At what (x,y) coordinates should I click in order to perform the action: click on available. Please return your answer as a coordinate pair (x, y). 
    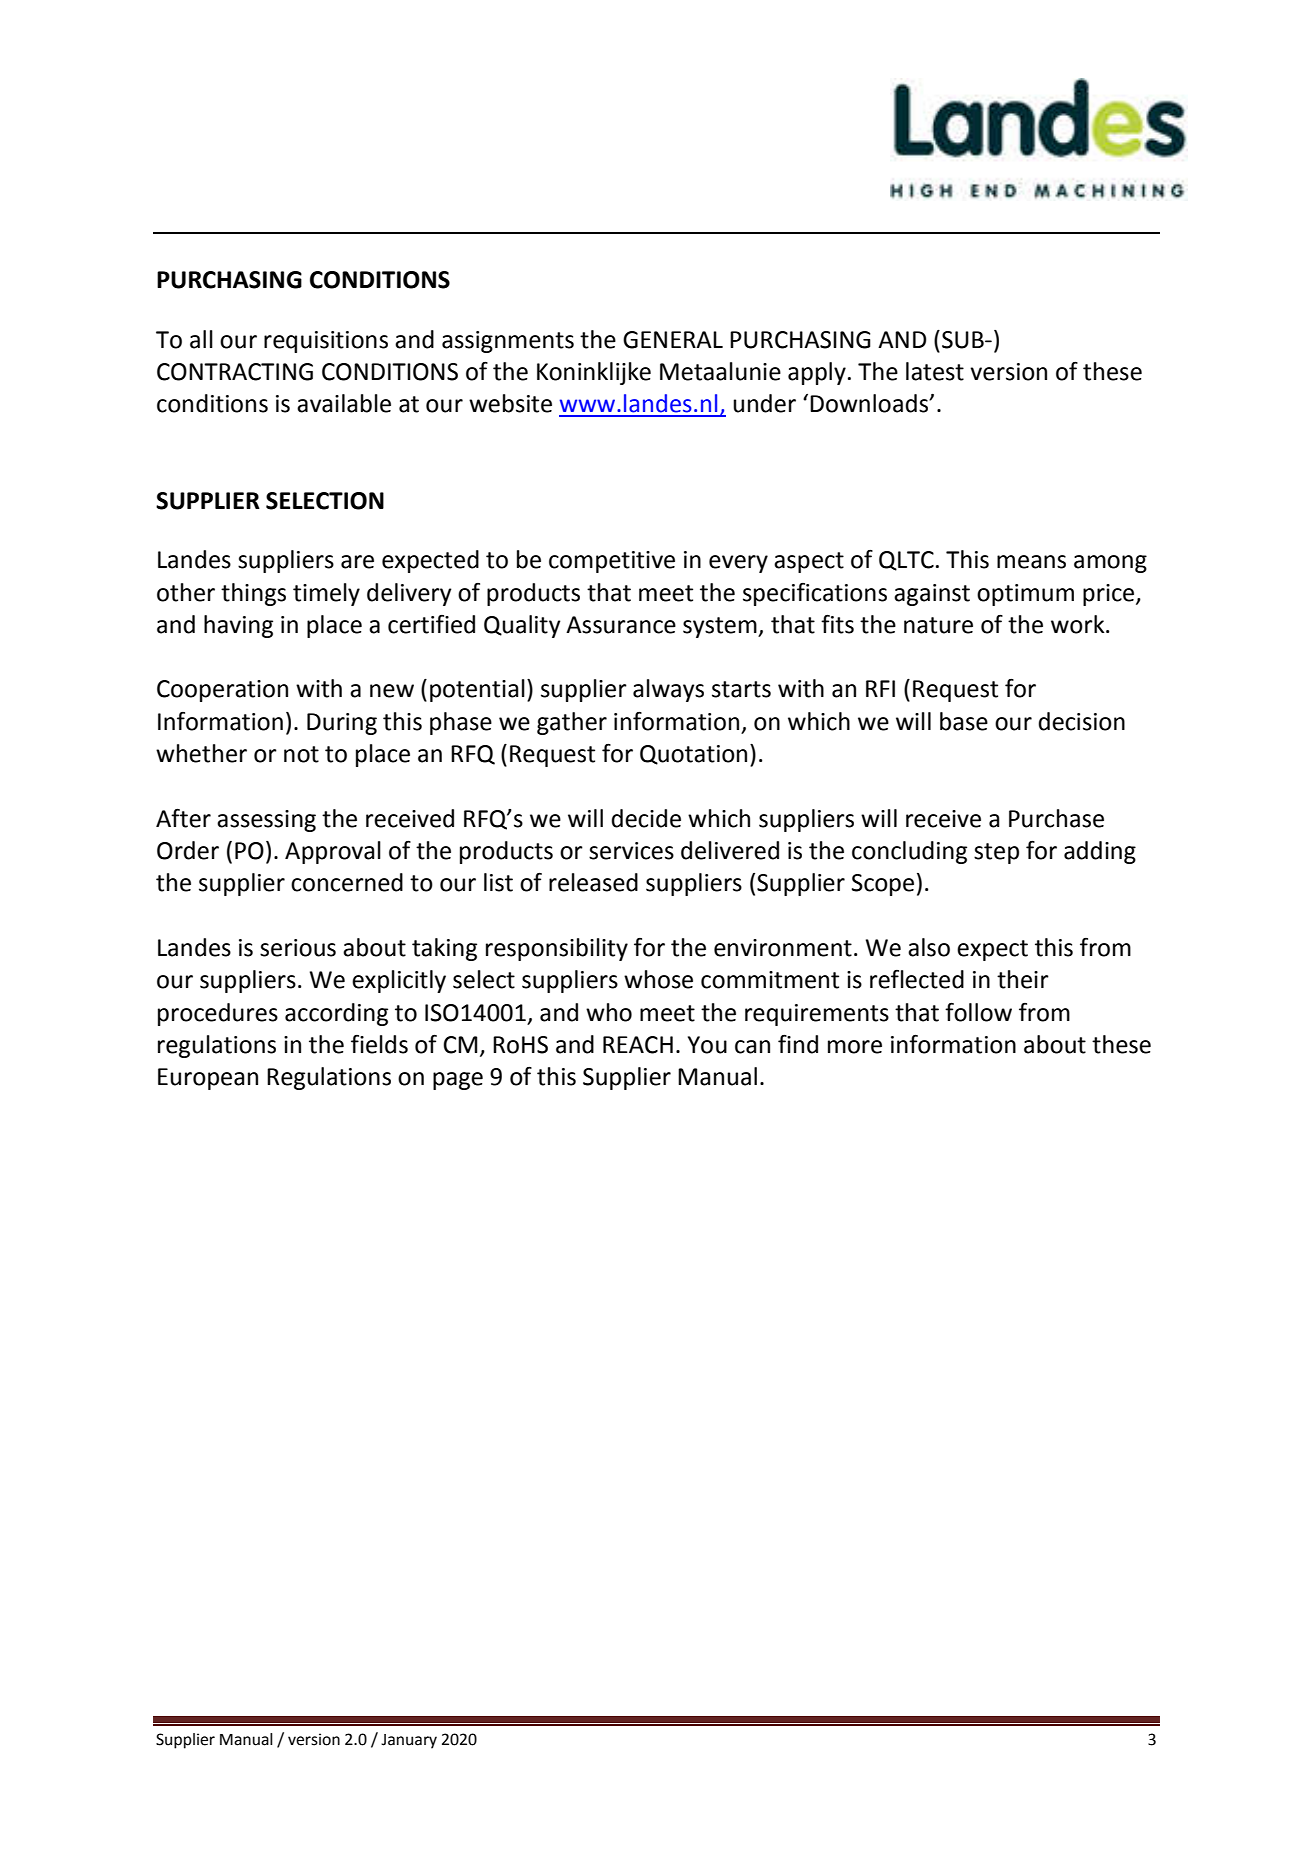
    Looking at the image, I should click on (344, 403).
